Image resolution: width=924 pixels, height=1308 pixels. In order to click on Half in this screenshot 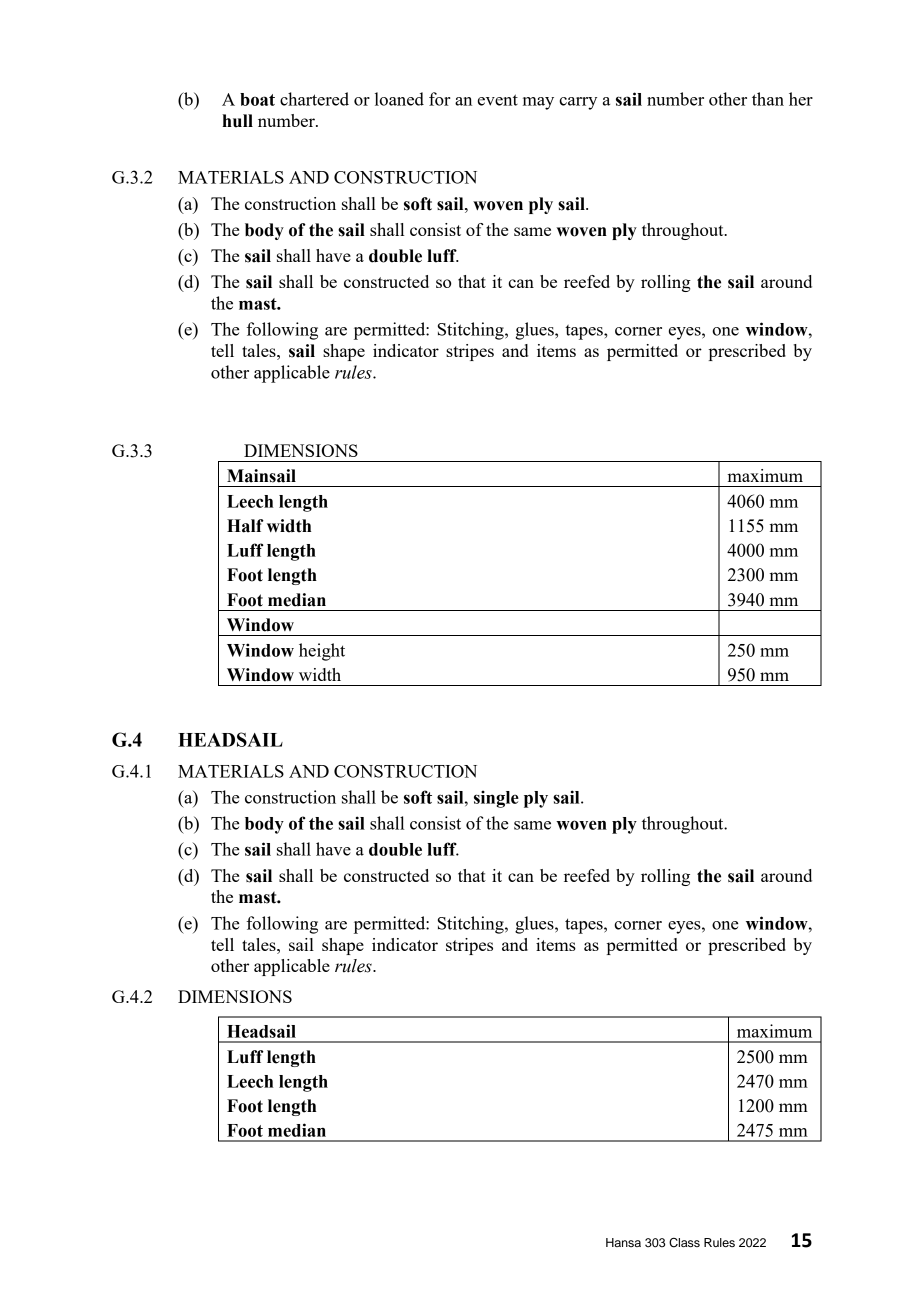, I will do `click(245, 526)`.
